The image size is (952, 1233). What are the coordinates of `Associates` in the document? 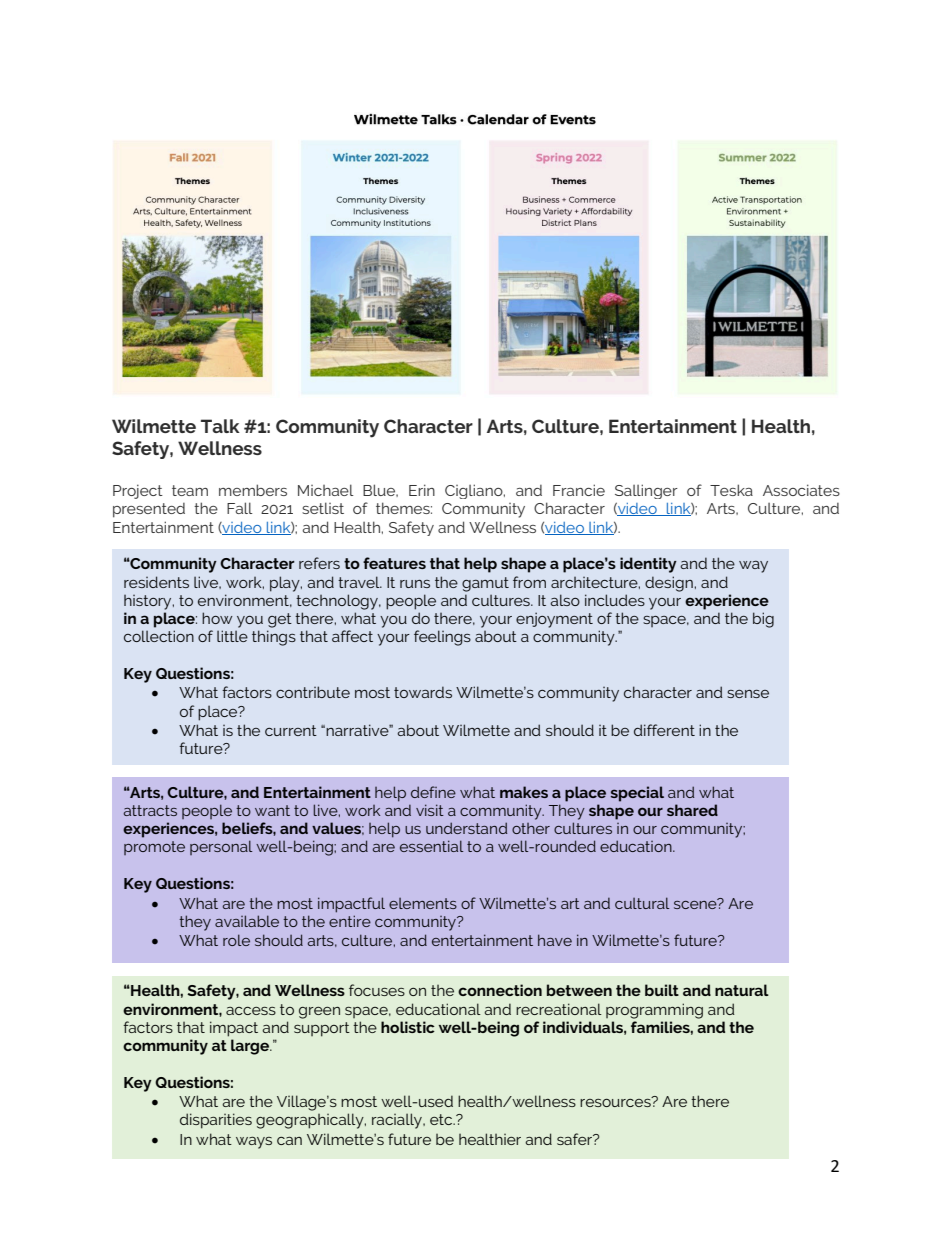 It's located at (801, 490).
